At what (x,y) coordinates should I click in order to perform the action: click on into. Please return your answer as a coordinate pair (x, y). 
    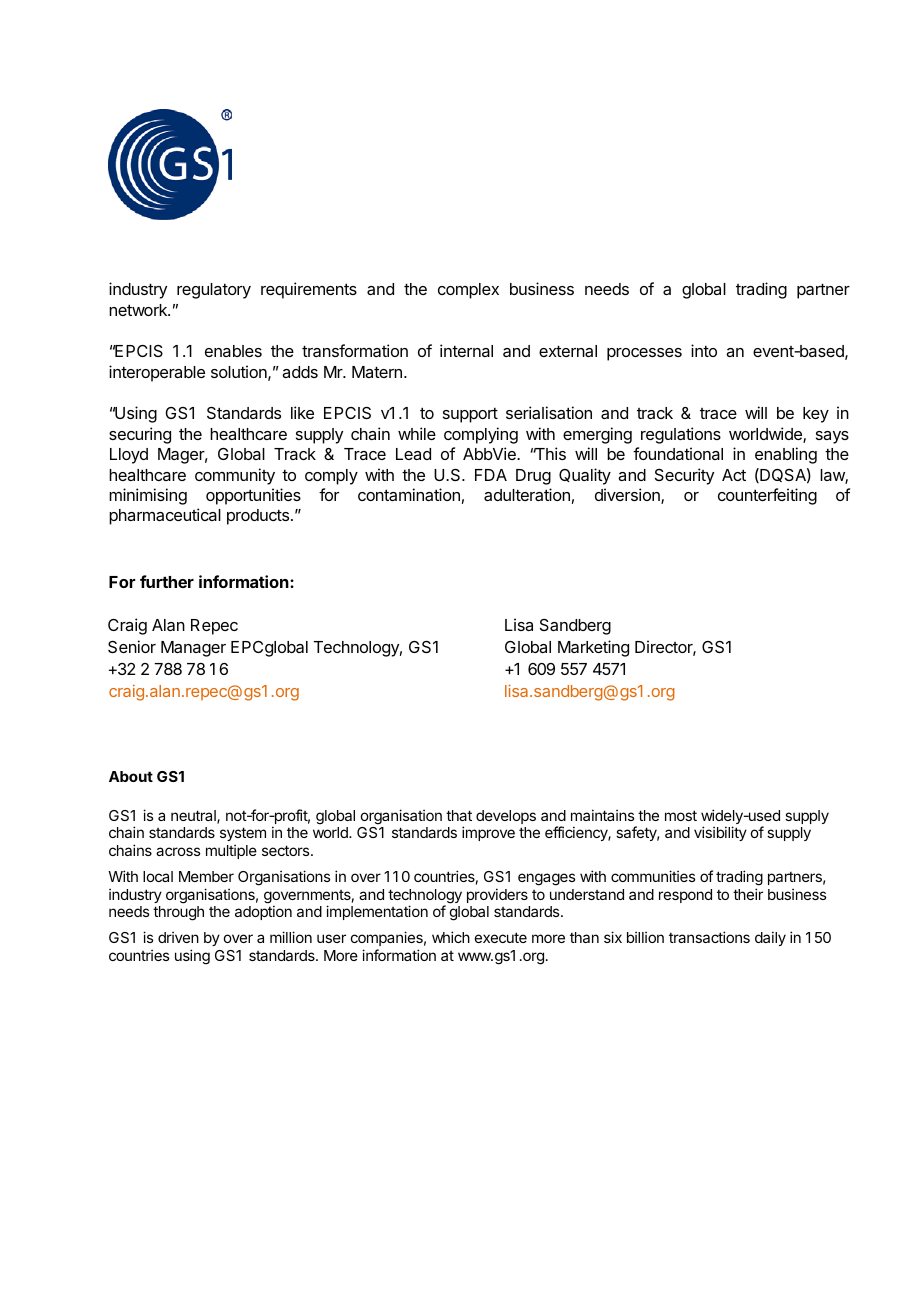
    Looking at the image, I should click on (704, 350).
